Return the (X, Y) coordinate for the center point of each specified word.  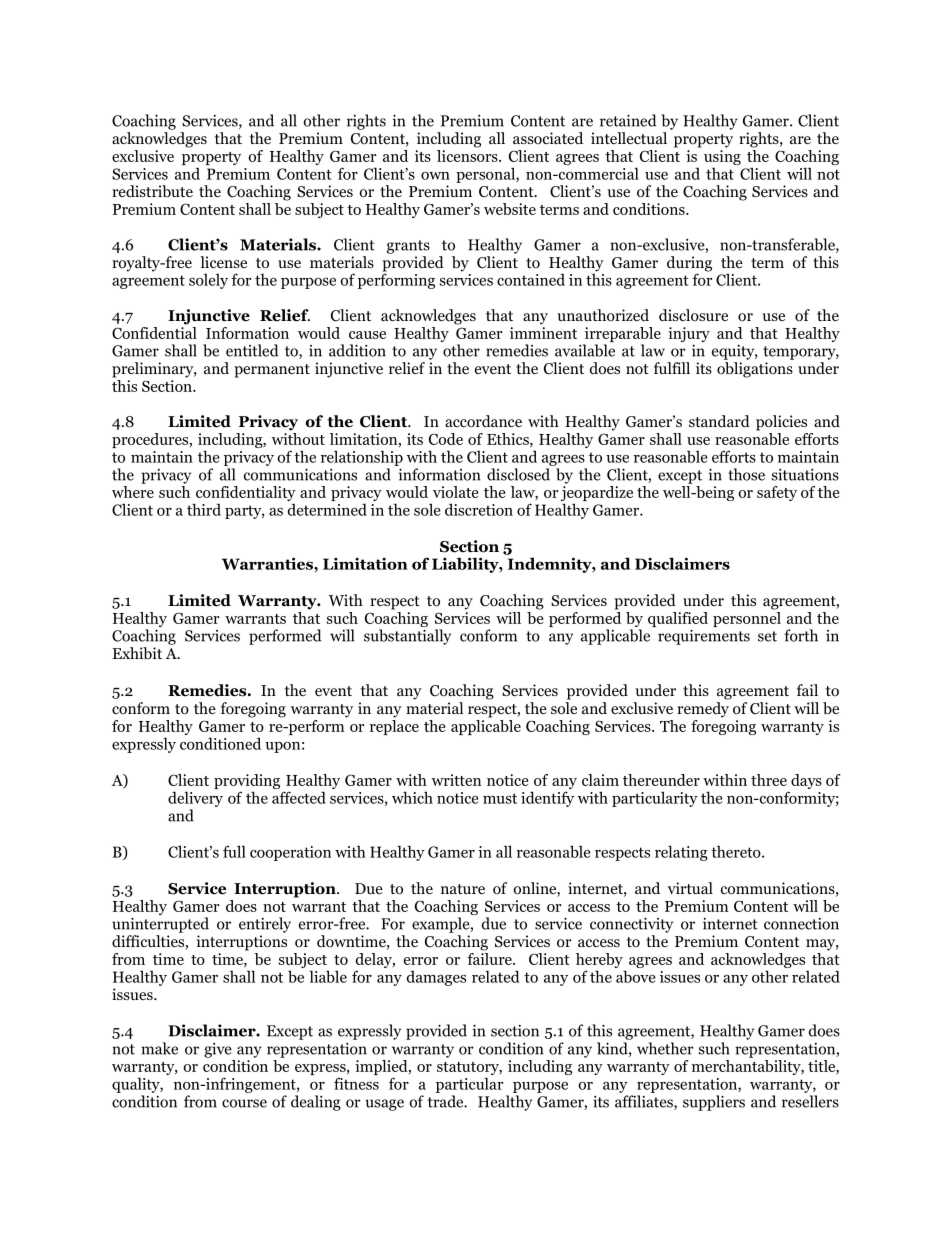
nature (463, 889)
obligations (755, 370)
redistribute (152, 191)
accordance (483, 421)
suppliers (714, 1103)
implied (382, 1069)
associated (548, 138)
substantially (407, 637)
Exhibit (137, 653)
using (722, 159)
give (218, 1050)
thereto (737, 851)
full (234, 851)
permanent (272, 371)
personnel (747, 618)
